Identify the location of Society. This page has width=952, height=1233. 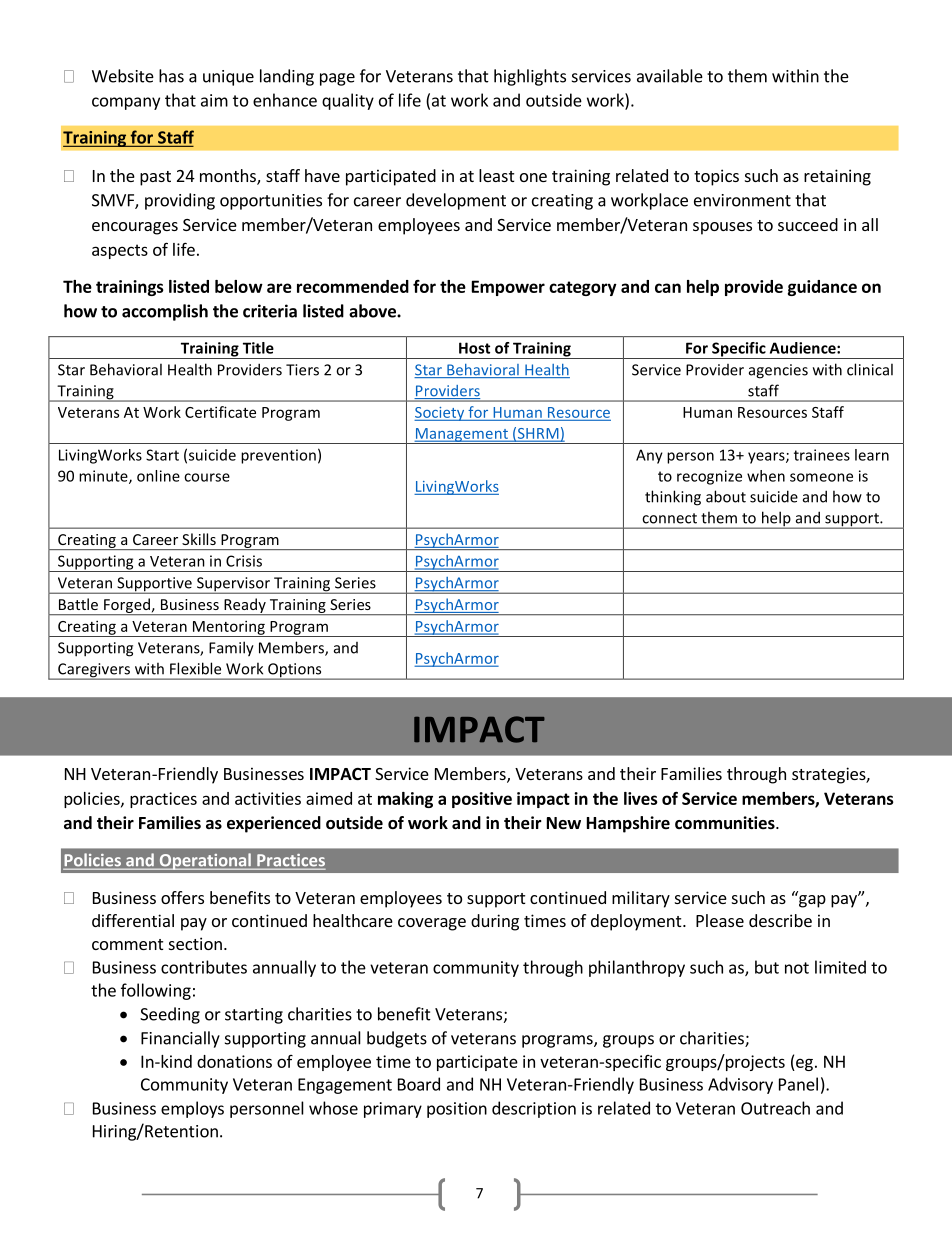
(440, 414).
